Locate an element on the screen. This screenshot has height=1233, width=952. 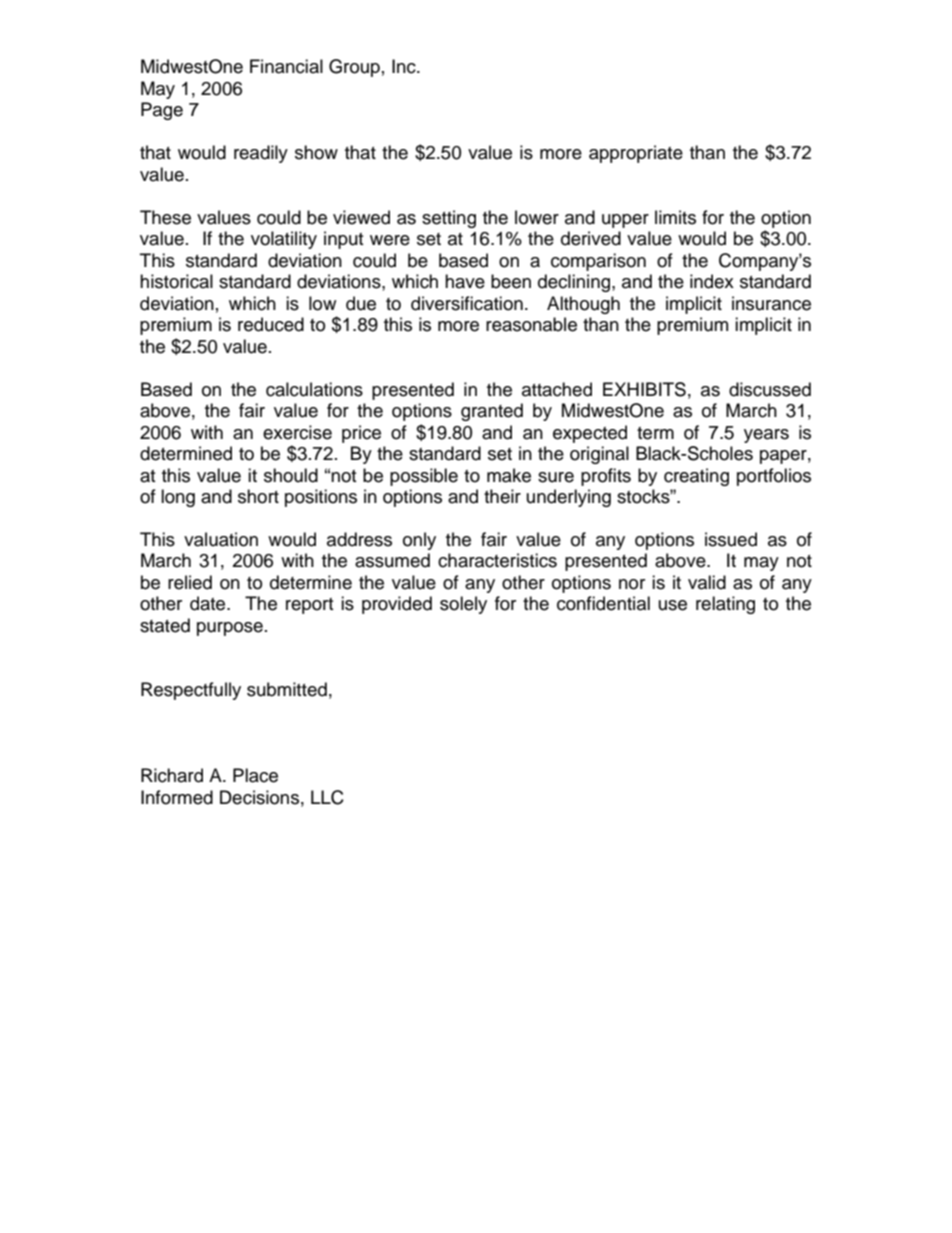
Place is located at coordinates (255, 775).
